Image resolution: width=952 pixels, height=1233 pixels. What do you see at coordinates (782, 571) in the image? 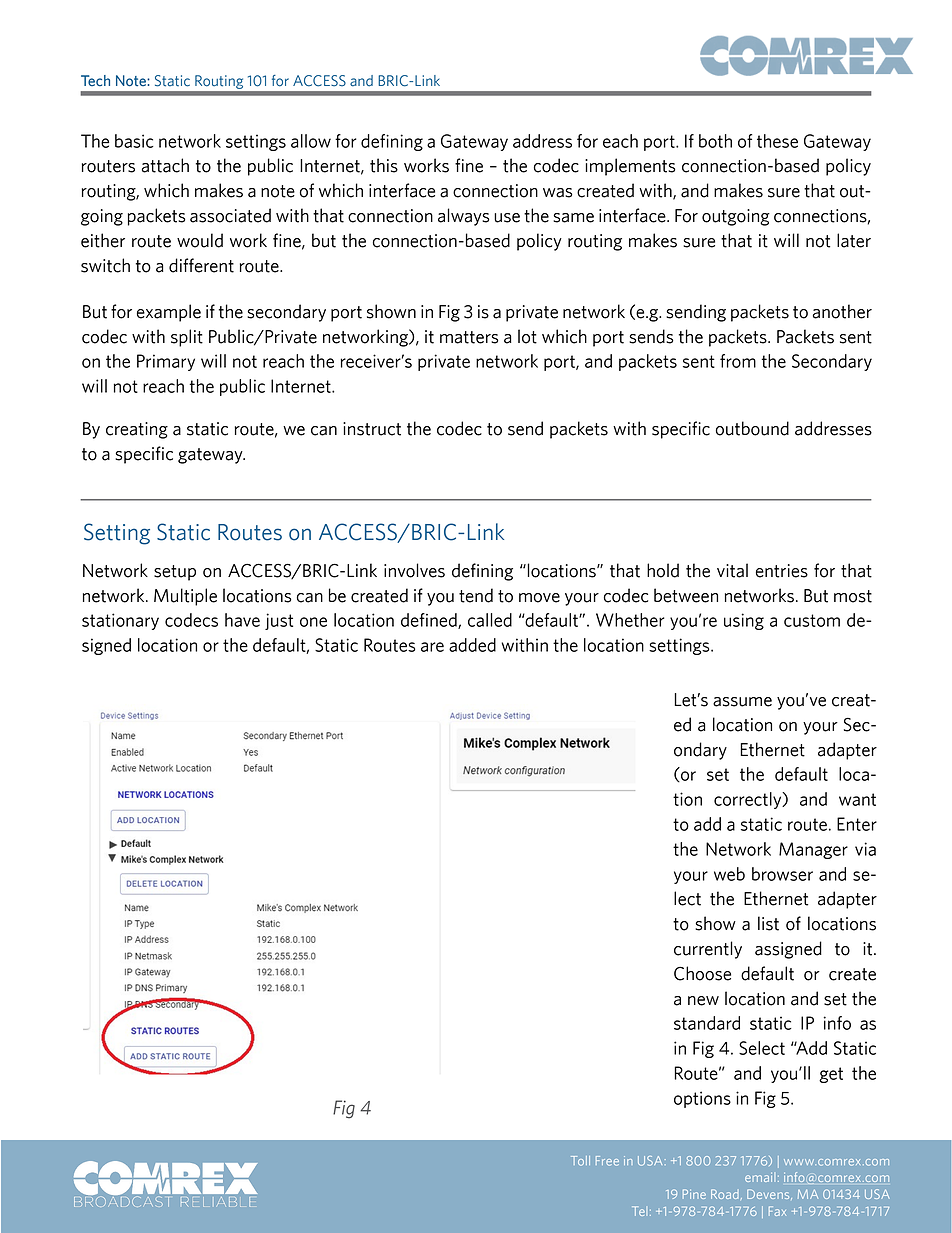
I see `entries` at bounding box center [782, 571].
